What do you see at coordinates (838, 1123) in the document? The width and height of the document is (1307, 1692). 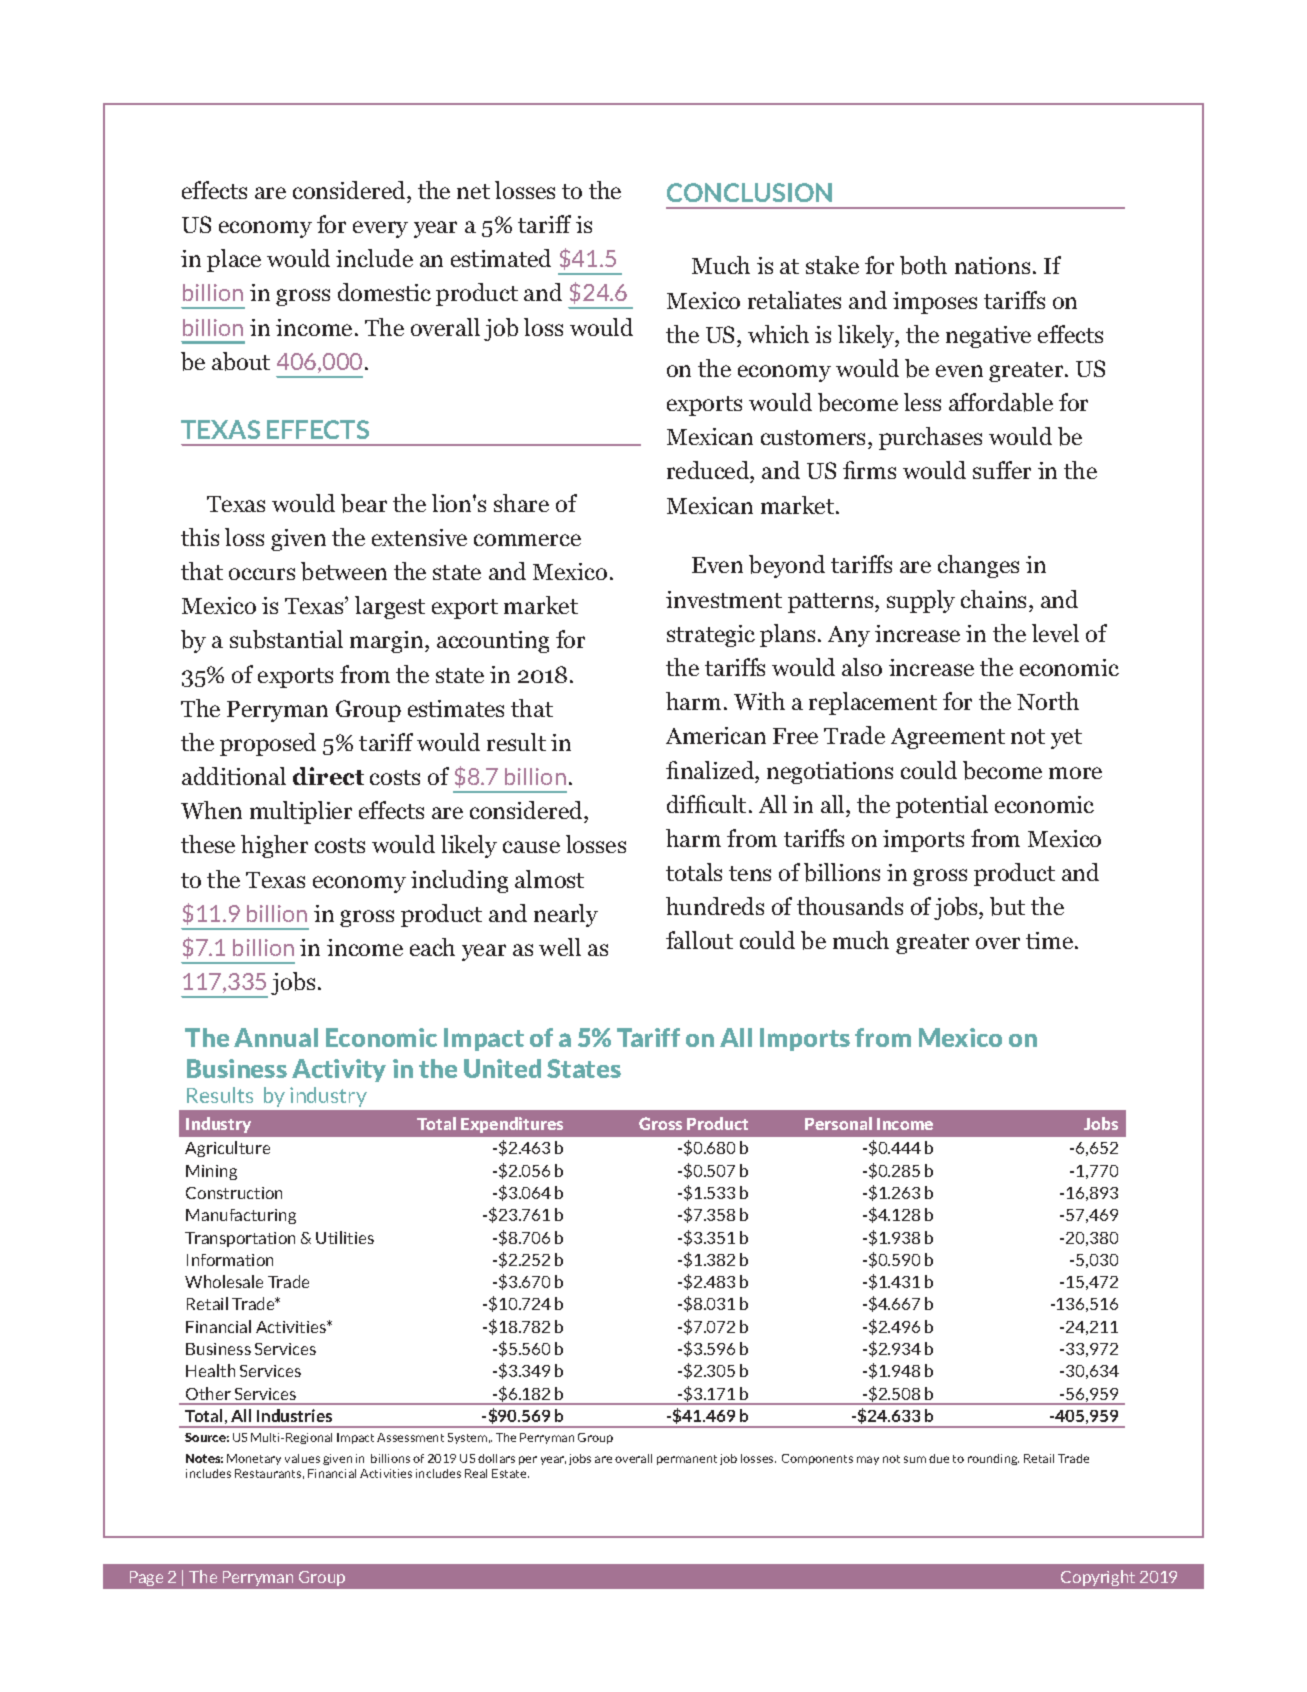 I see `Personal` at bounding box center [838, 1123].
